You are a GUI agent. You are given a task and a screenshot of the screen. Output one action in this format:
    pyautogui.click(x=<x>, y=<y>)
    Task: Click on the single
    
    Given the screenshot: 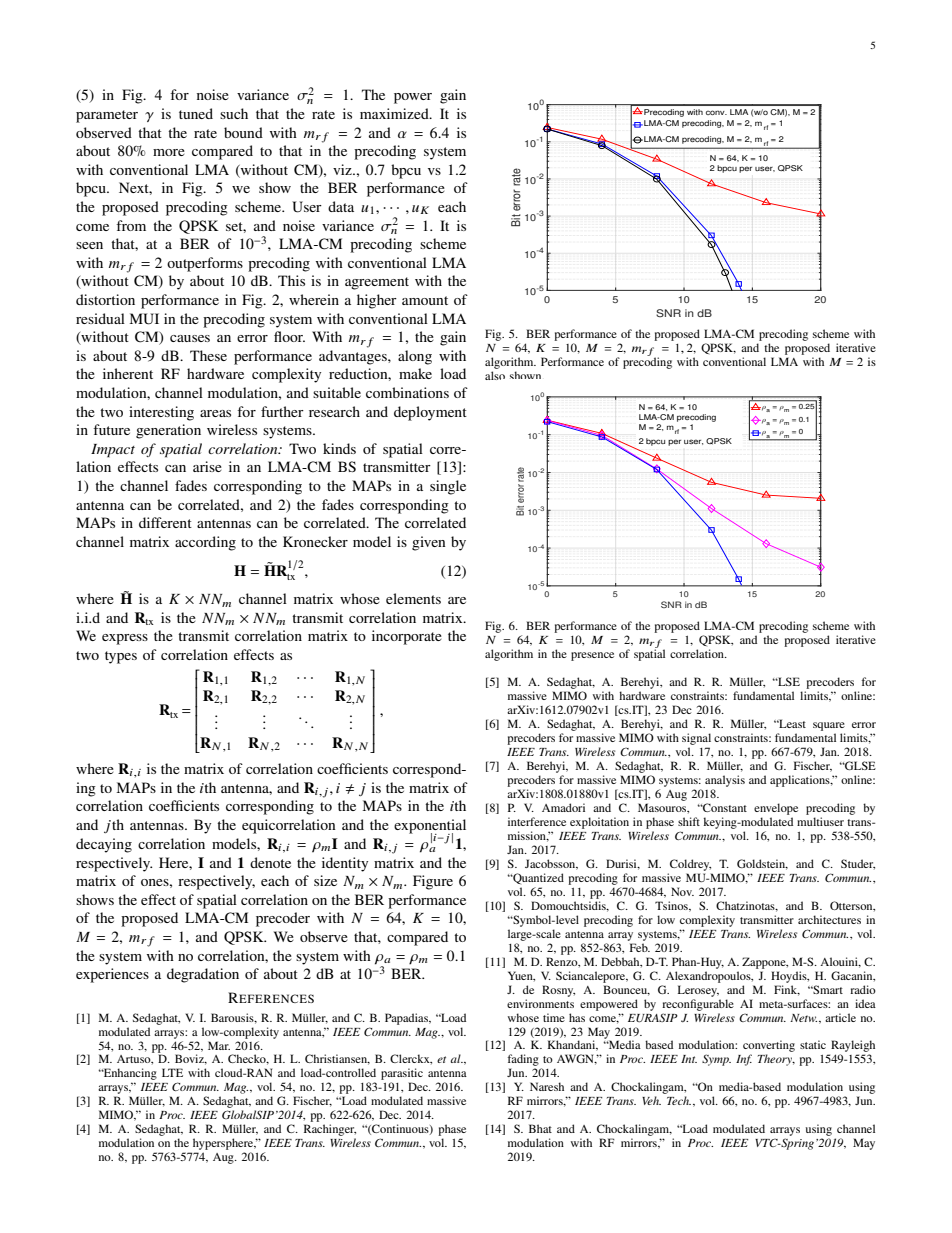 What is the action you would take?
    pyautogui.click(x=448, y=487)
